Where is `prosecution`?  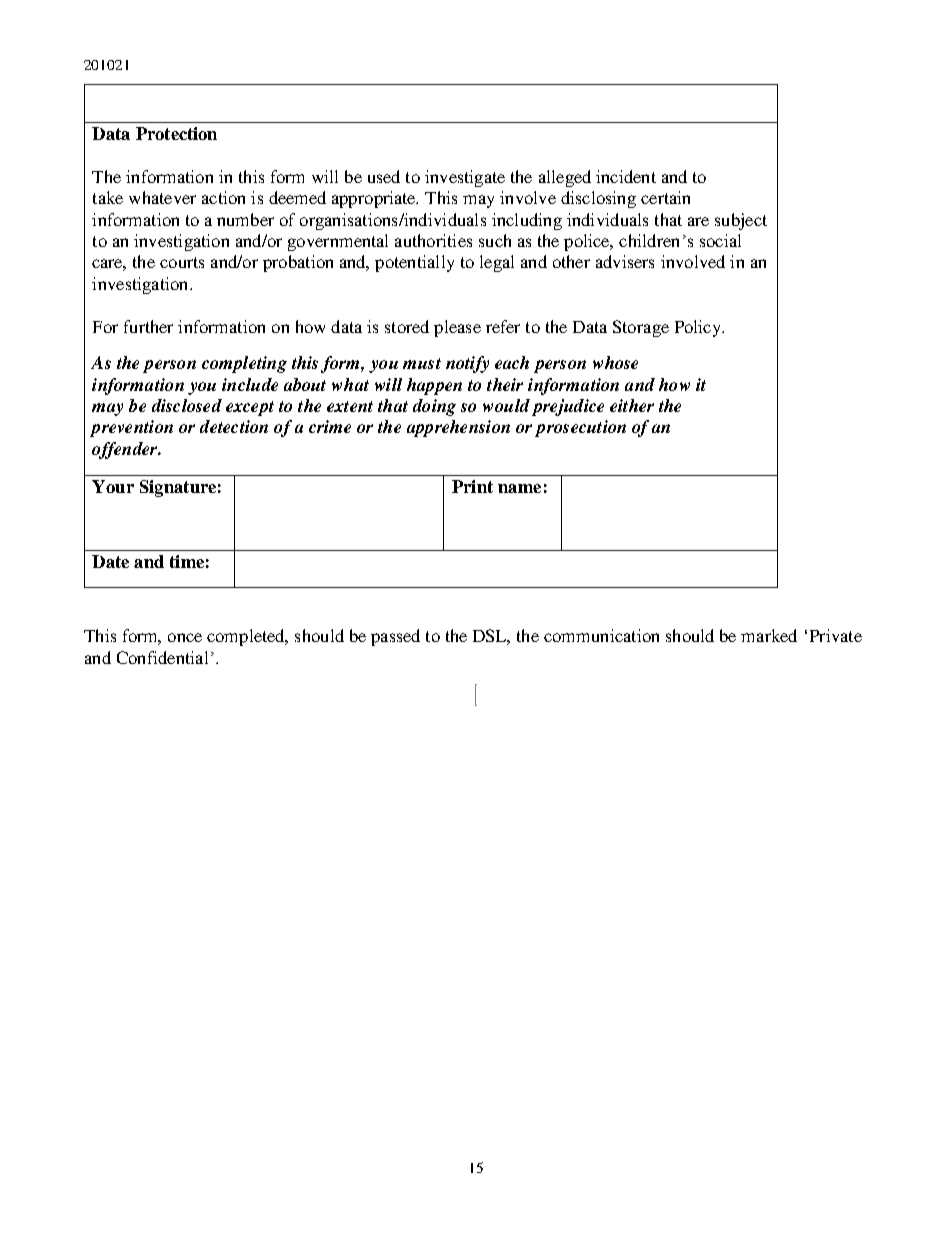
prosecution is located at coordinates (580, 428).
